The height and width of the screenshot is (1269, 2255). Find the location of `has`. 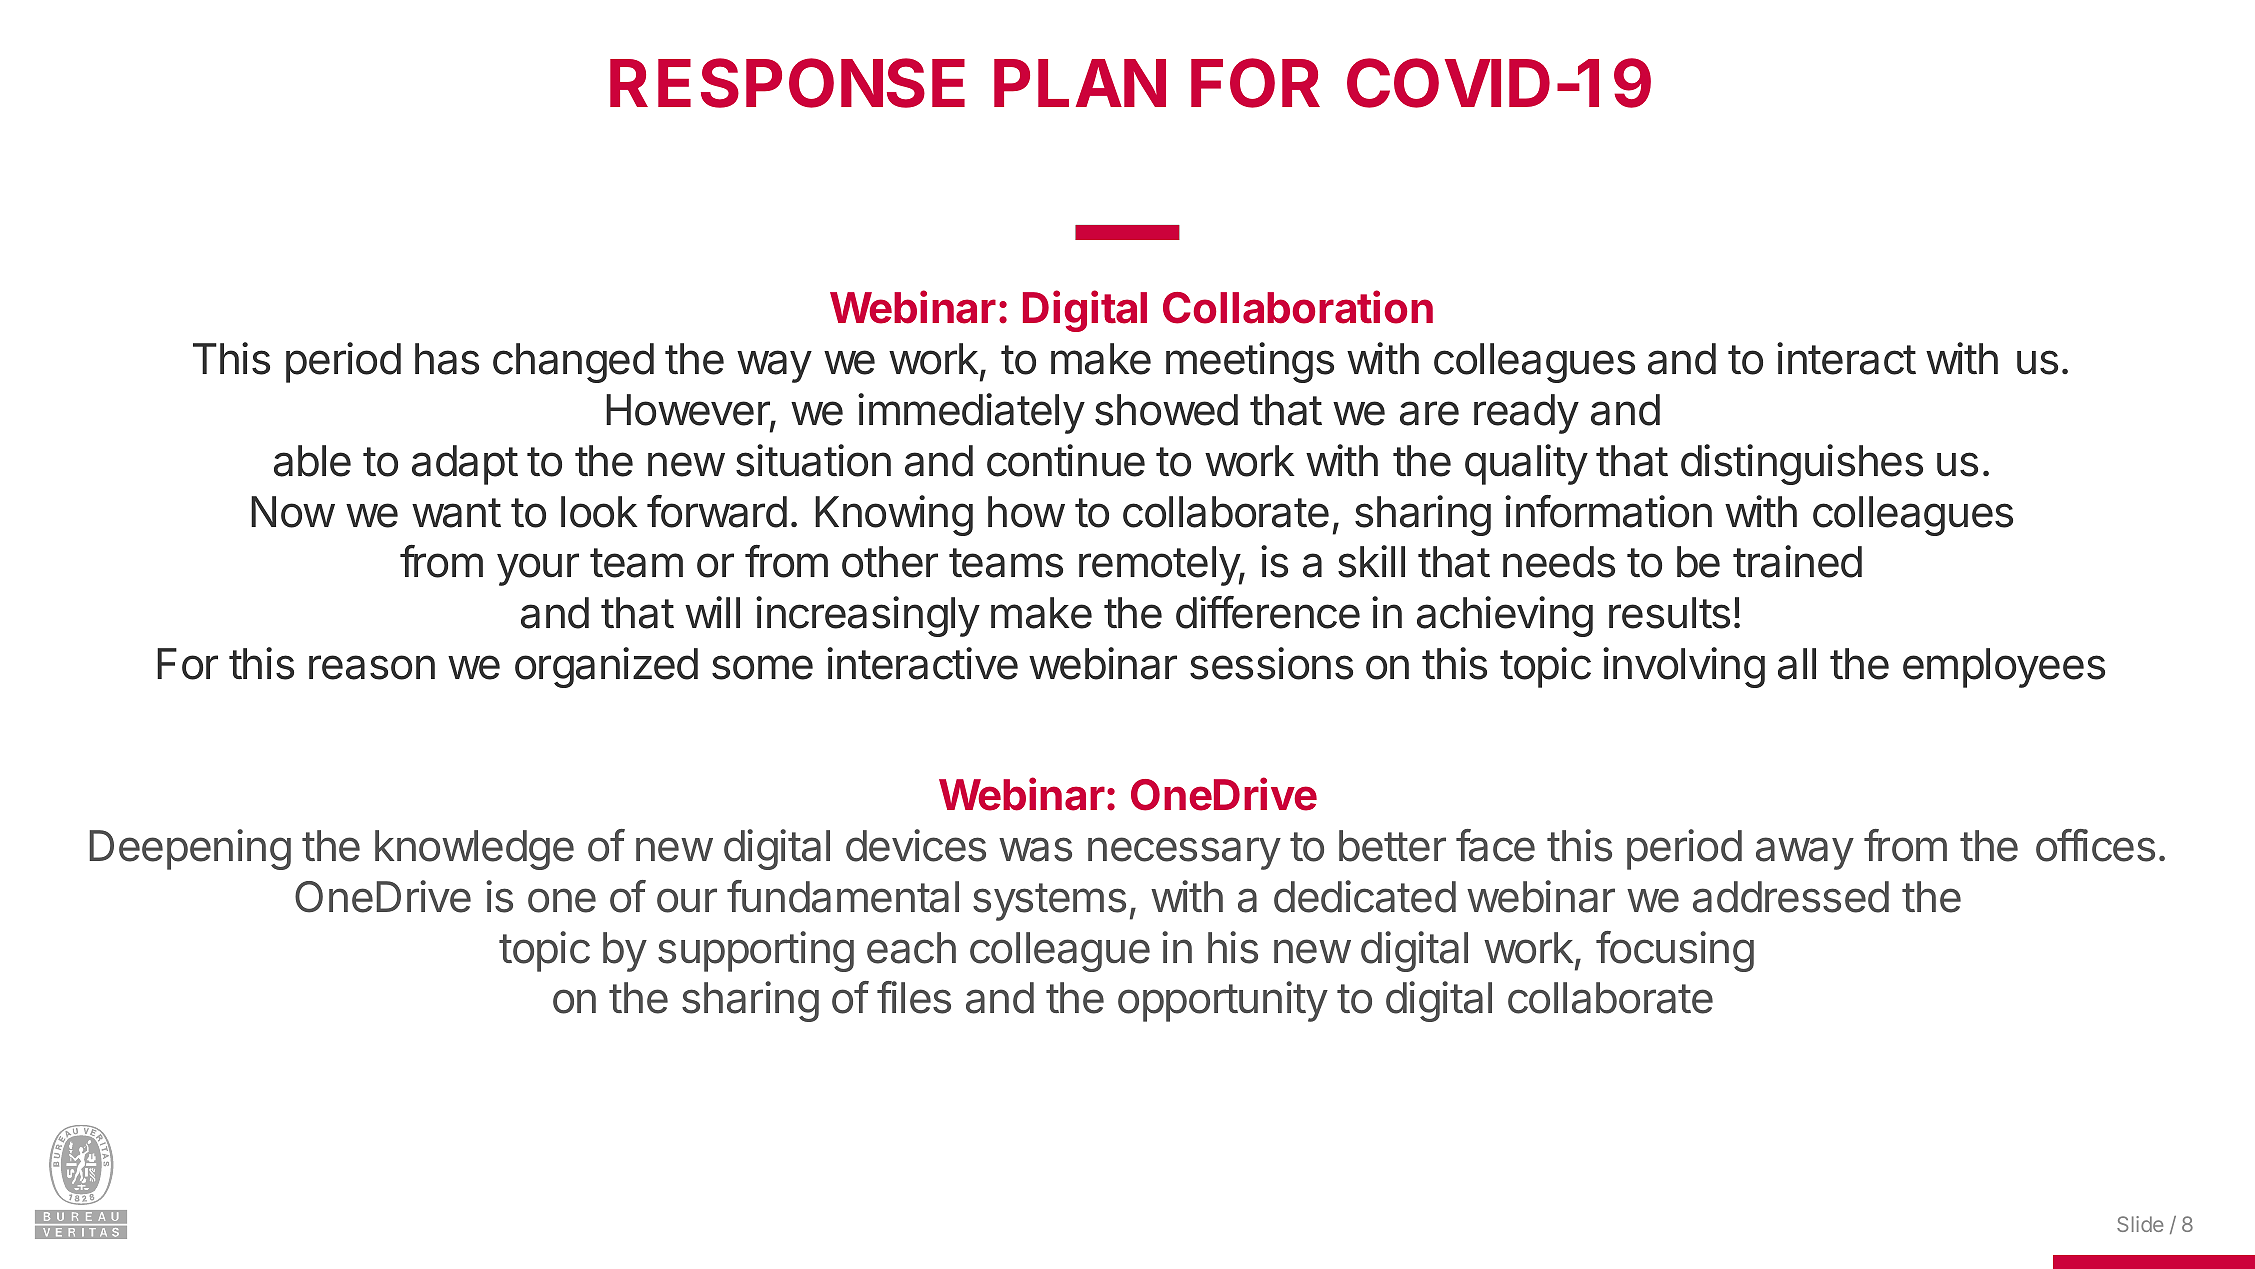

has is located at coordinates (447, 359).
